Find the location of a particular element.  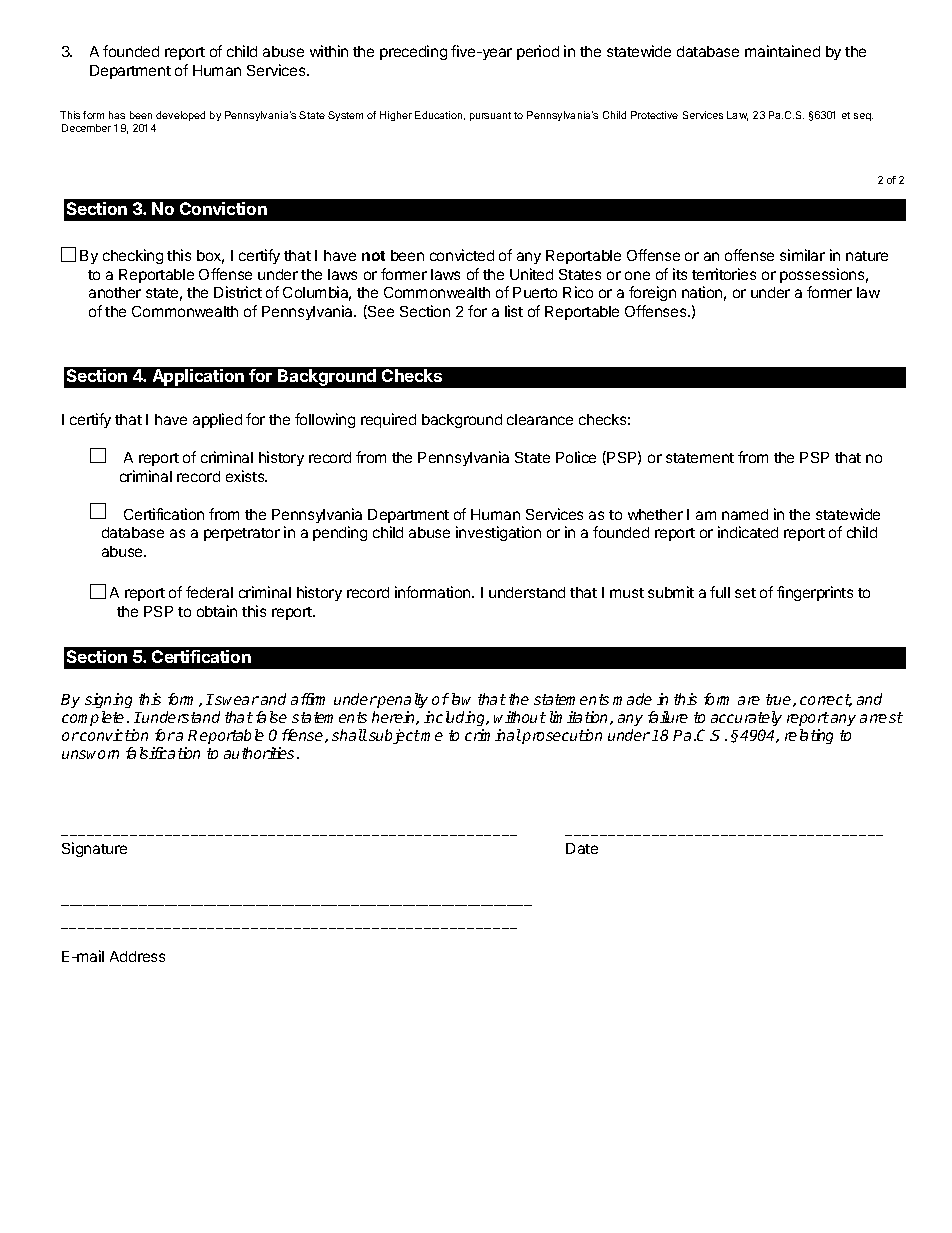

applied is located at coordinates (217, 420).
